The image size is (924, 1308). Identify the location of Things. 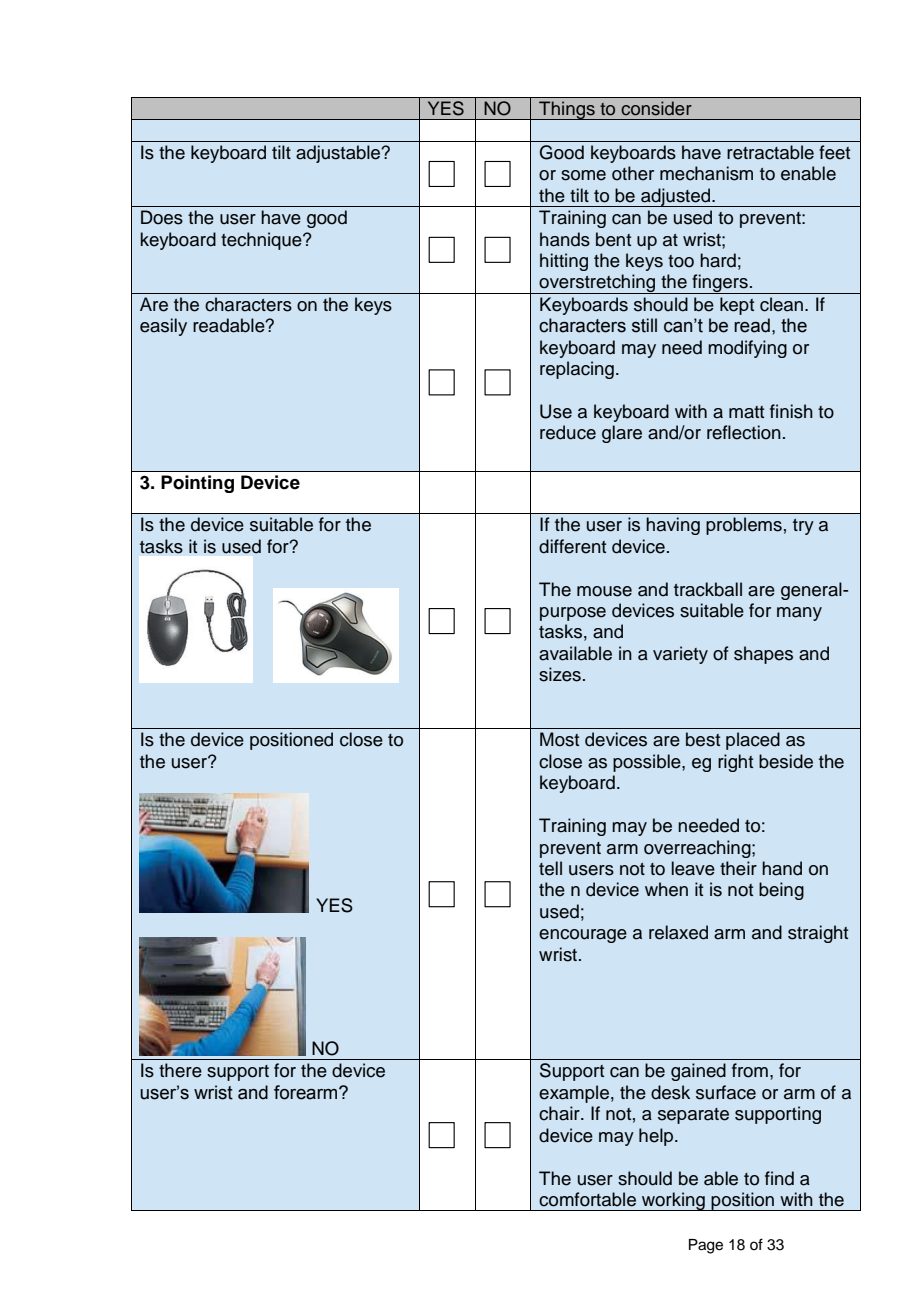
(567, 110).
